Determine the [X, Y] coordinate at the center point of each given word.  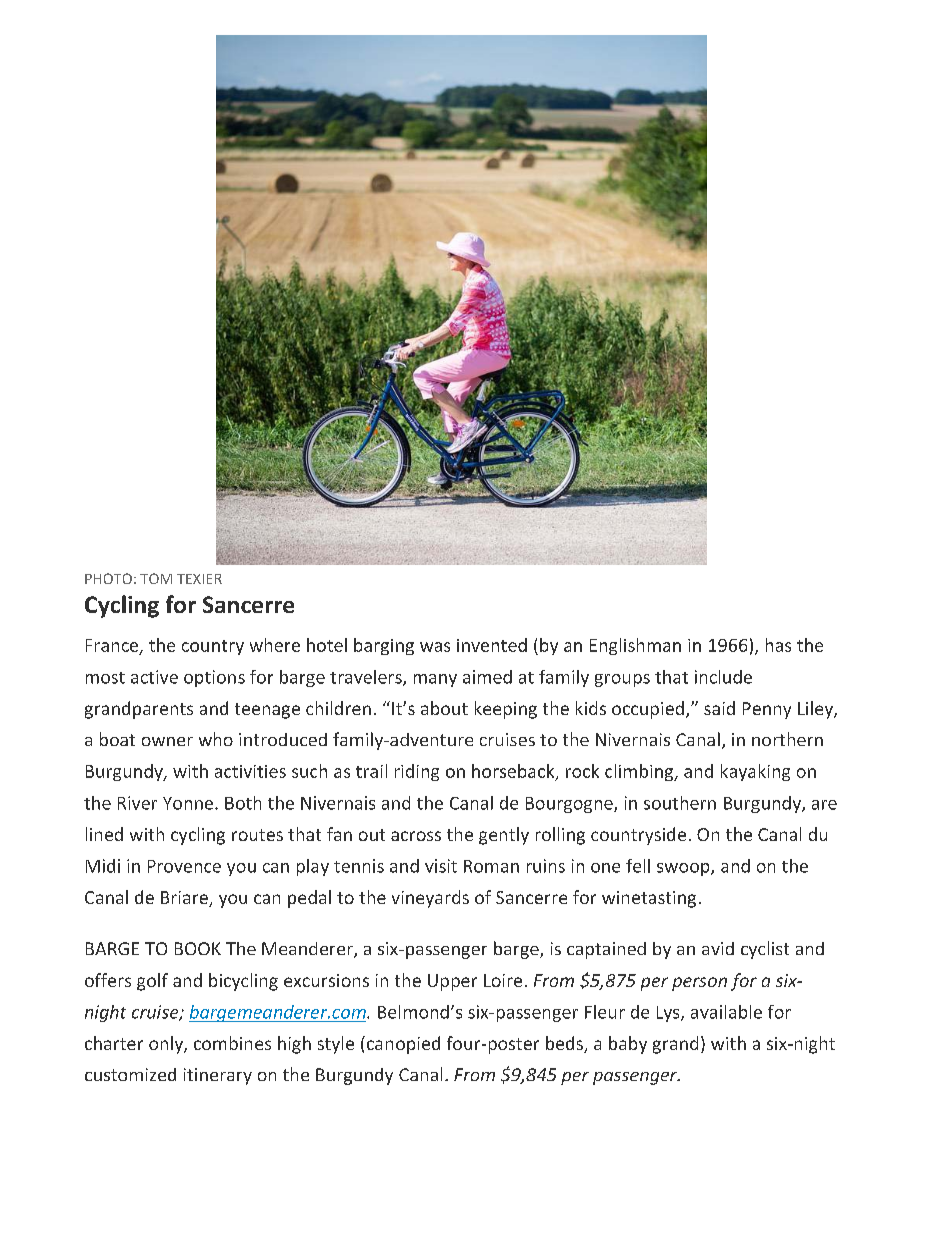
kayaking [755, 772]
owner [167, 741]
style [336, 1045]
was [435, 647]
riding [417, 772]
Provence [184, 866]
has [778, 645]
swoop [684, 869]
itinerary [218, 1076]
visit [441, 866]
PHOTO [108, 578]
